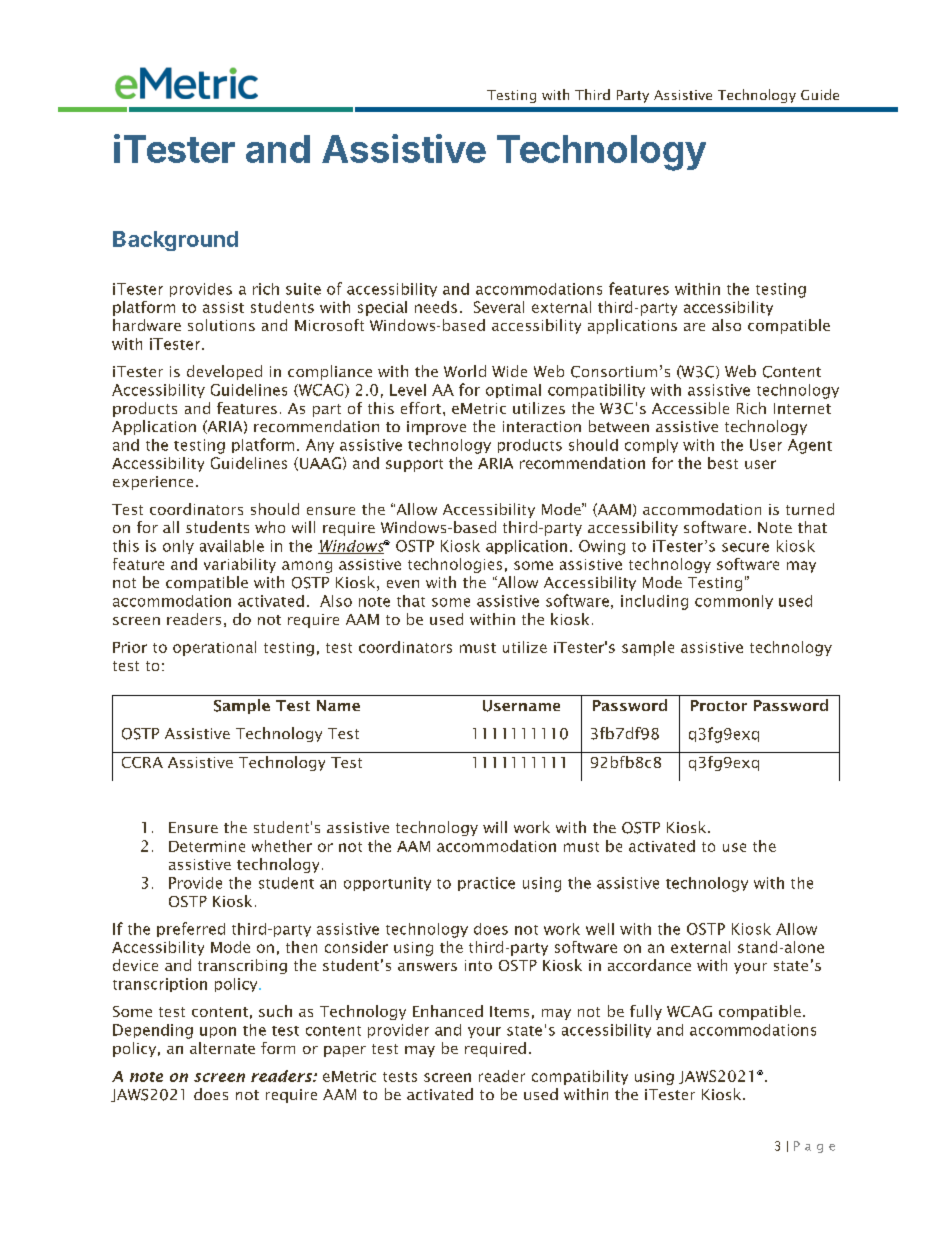 The width and height of the document is (952, 1233). I want to click on Background, so click(175, 241).
